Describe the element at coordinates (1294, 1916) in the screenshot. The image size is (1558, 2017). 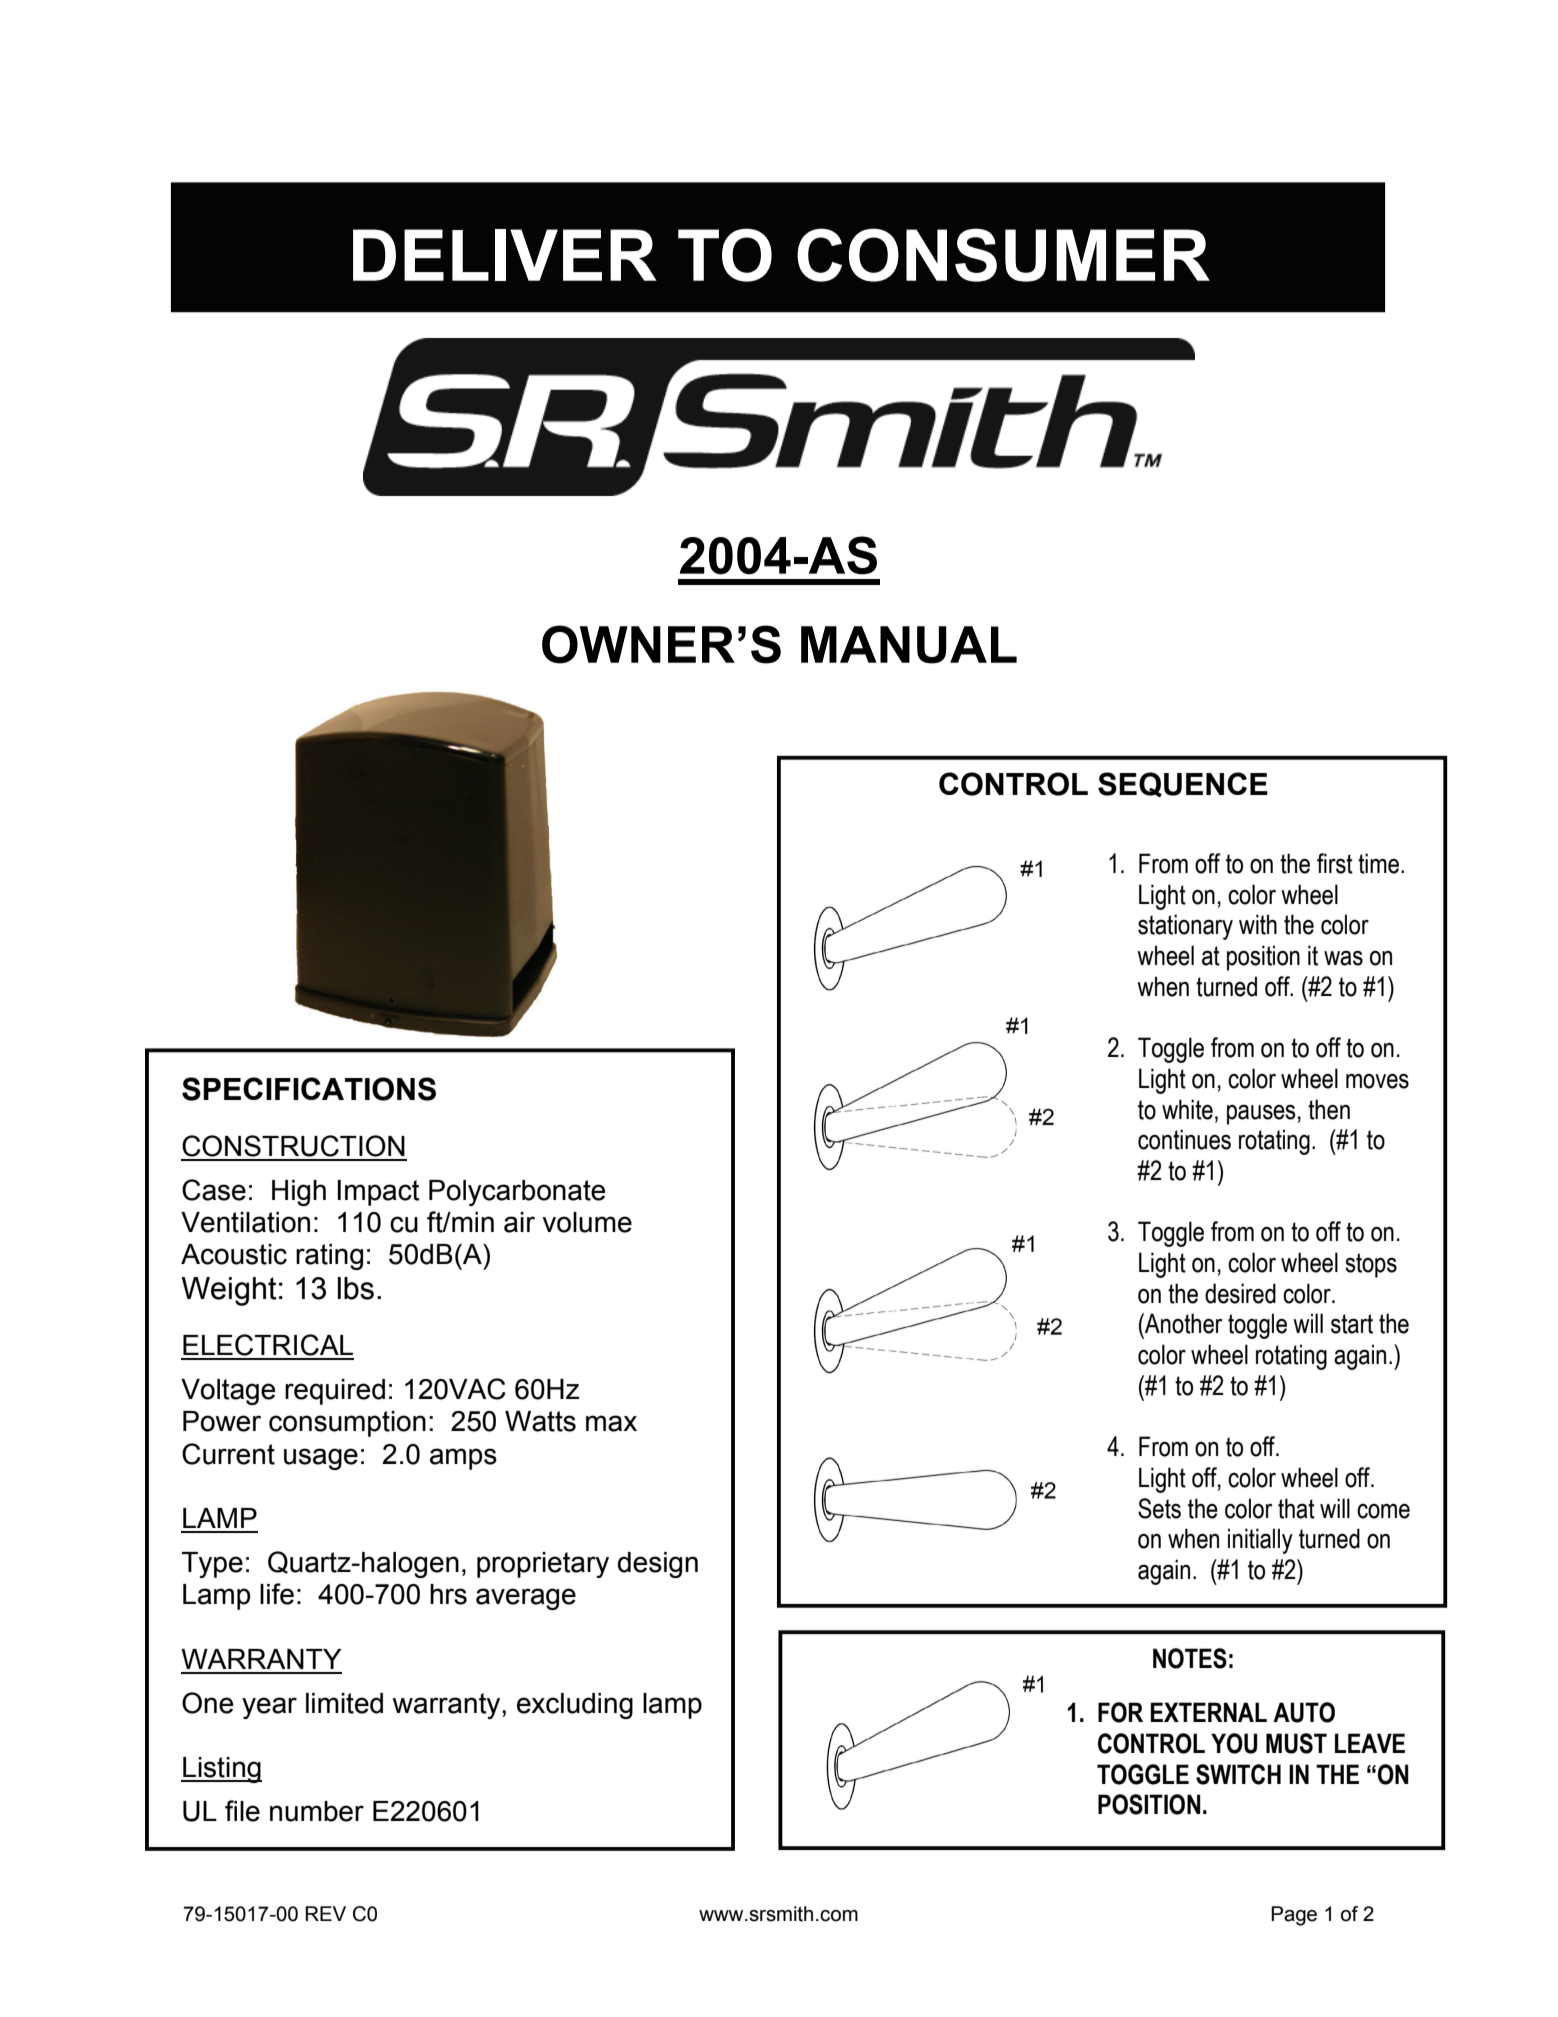
I see `Page` at that location.
